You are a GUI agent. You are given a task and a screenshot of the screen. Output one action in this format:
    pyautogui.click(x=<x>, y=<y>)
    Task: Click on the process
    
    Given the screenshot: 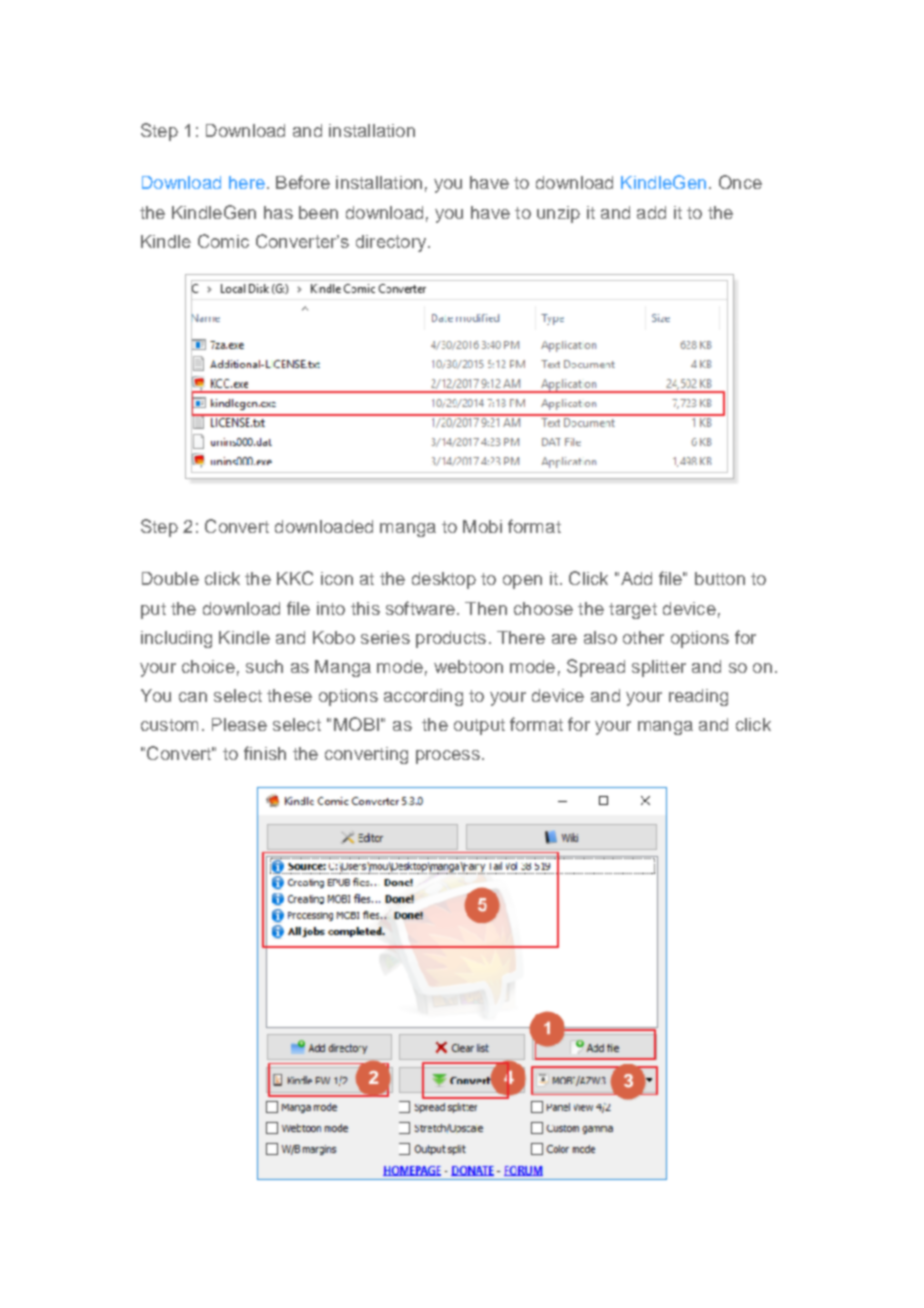 What is the action you would take?
    pyautogui.click(x=448, y=757)
